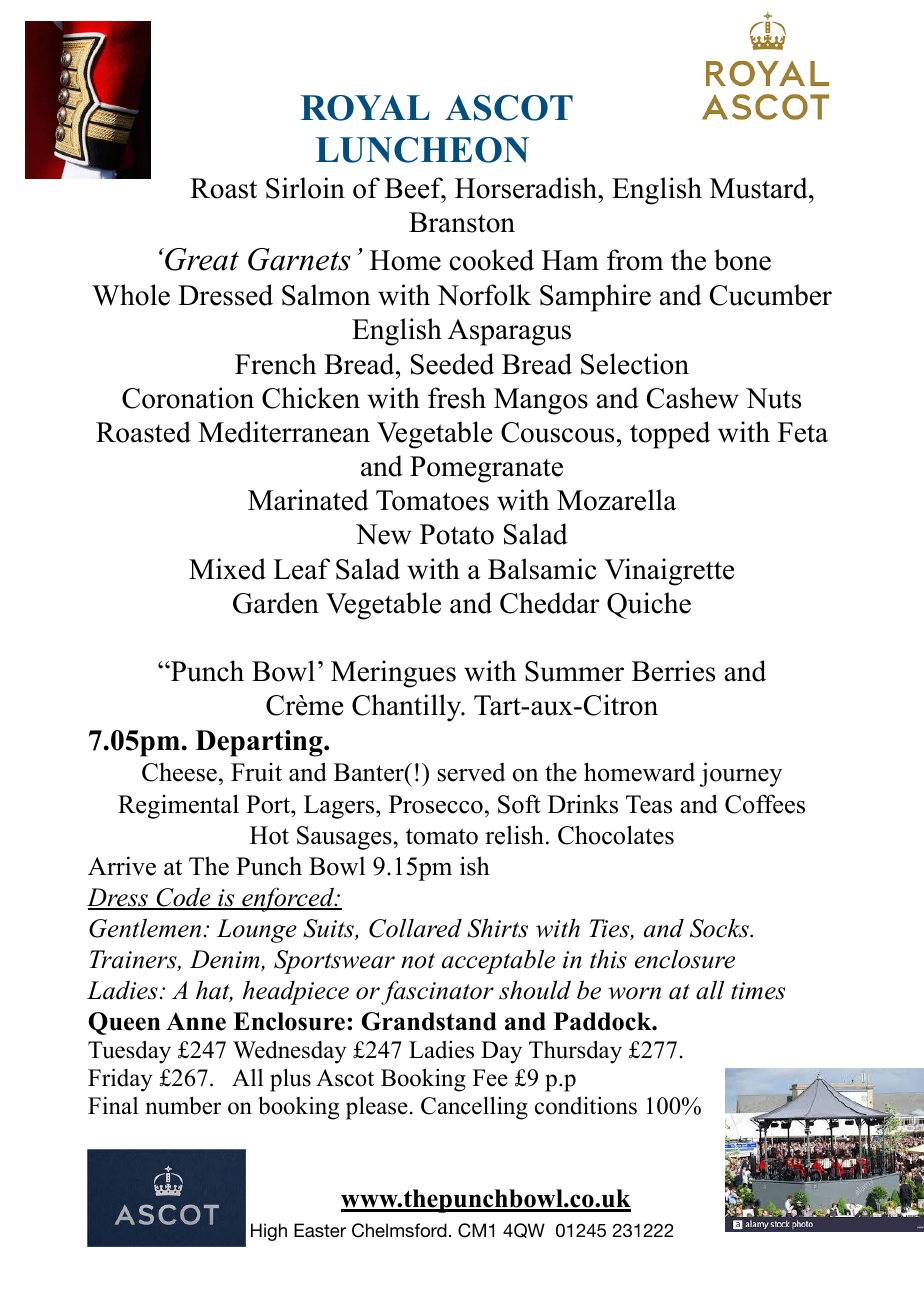 The height and width of the document is (1308, 924). I want to click on Berries, so click(673, 671).
